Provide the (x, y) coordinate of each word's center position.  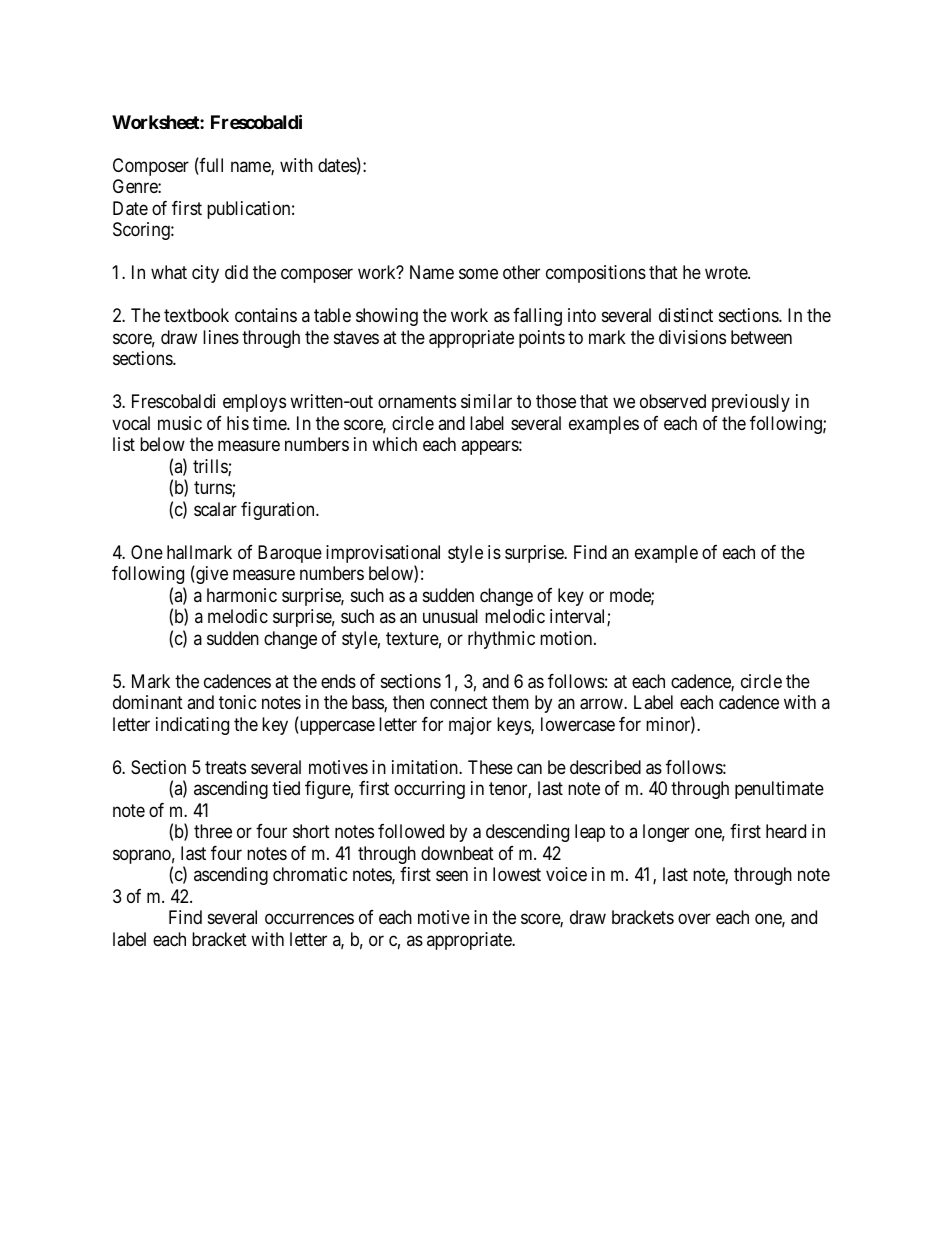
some (478, 274)
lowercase (578, 724)
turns (213, 489)
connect (459, 702)
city (205, 274)
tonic (238, 702)
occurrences (309, 918)
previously (751, 403)
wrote (727, 273)
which (394, 444)
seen (452, 876)
